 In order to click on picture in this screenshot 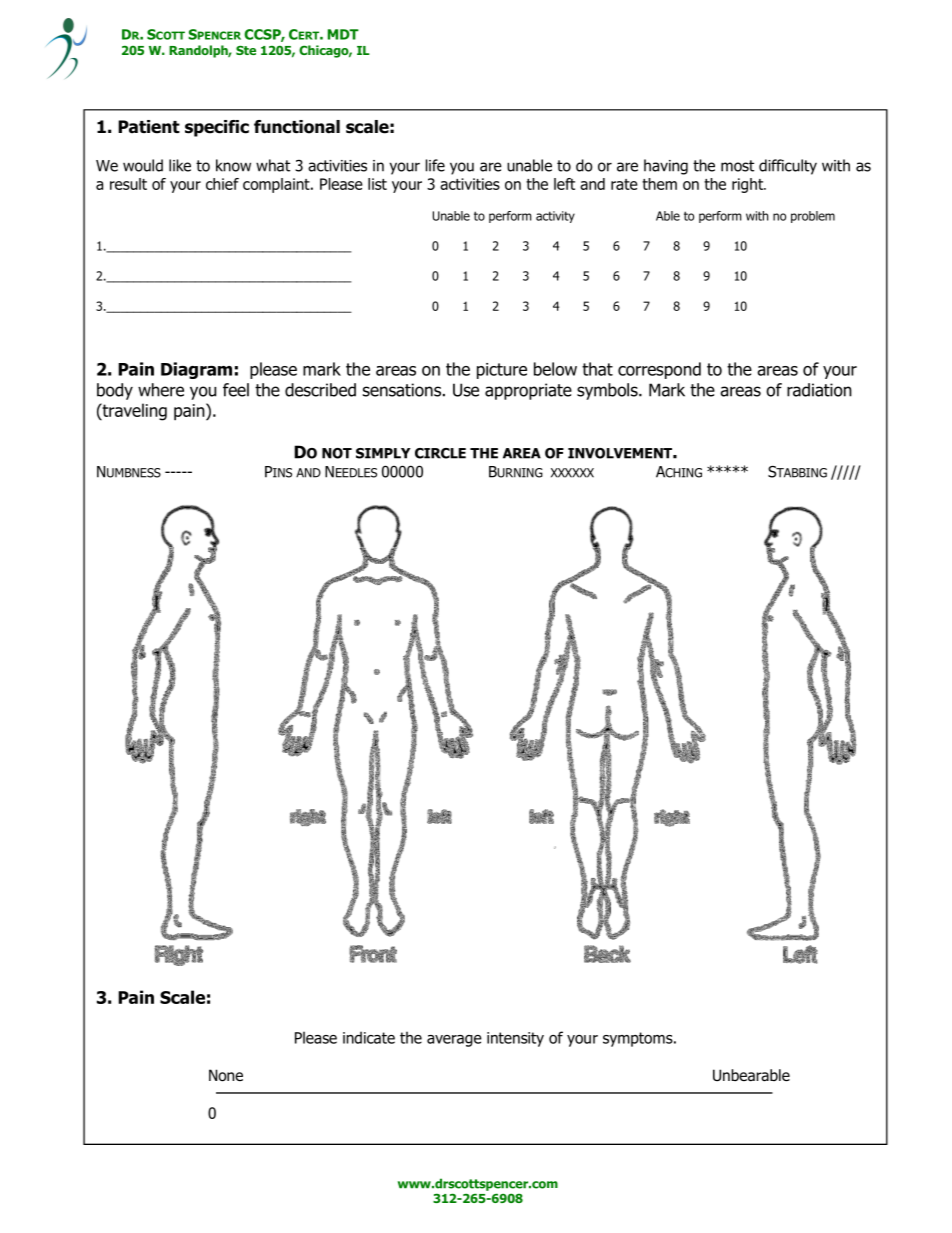, I will do `click(502, 371)`.
